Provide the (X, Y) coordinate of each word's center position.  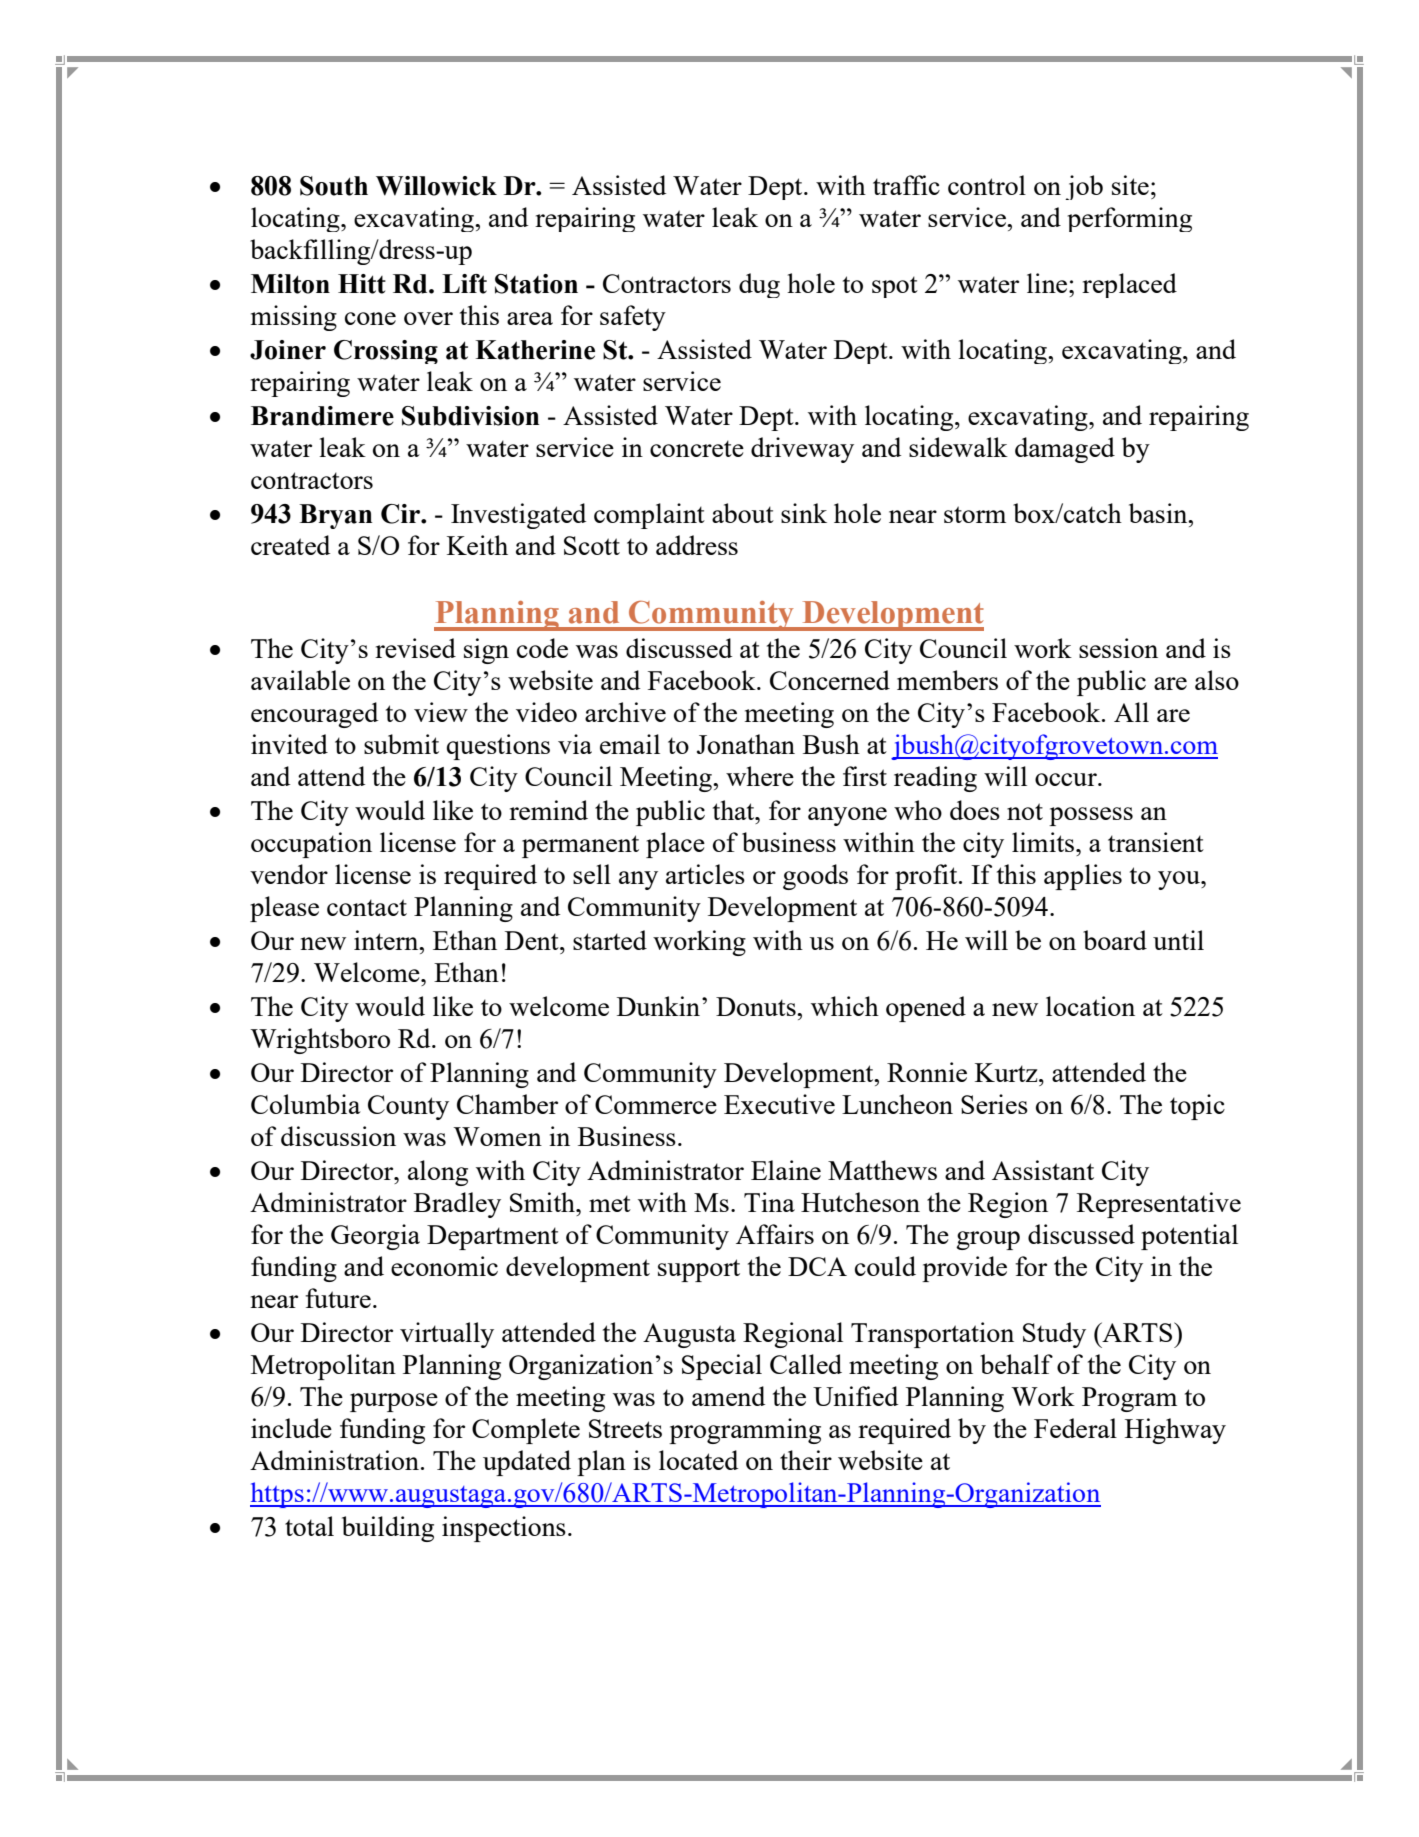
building (388, 1529)
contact (367, 907)
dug (759, 285)
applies (1083, 877)
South (334, 186)
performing (1130, 219)
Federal (1075, 1428)
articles (705, 874)
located (698, 1460)
